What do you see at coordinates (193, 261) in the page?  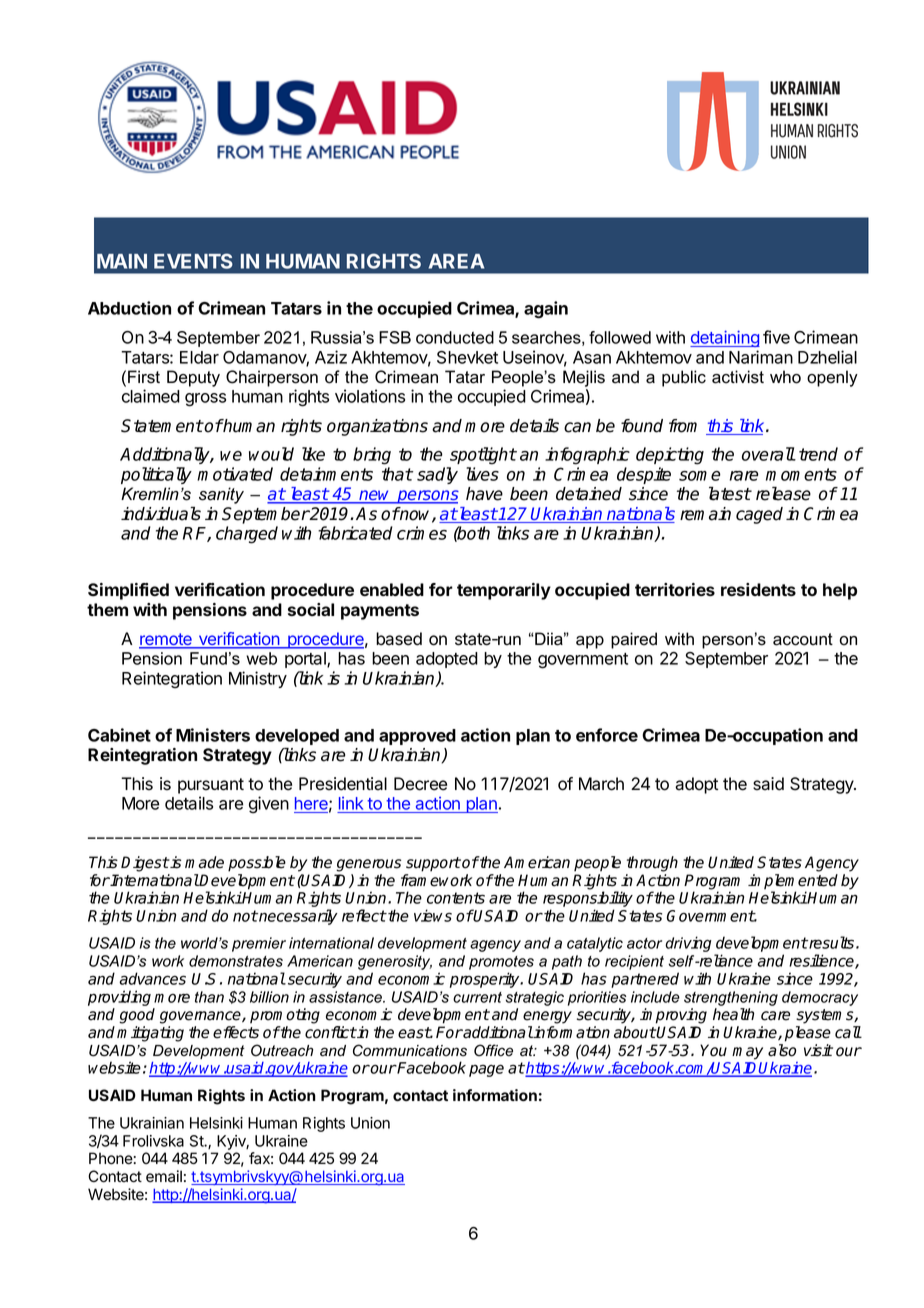 I see `EVENTS` at bounding box center [193, 261].
